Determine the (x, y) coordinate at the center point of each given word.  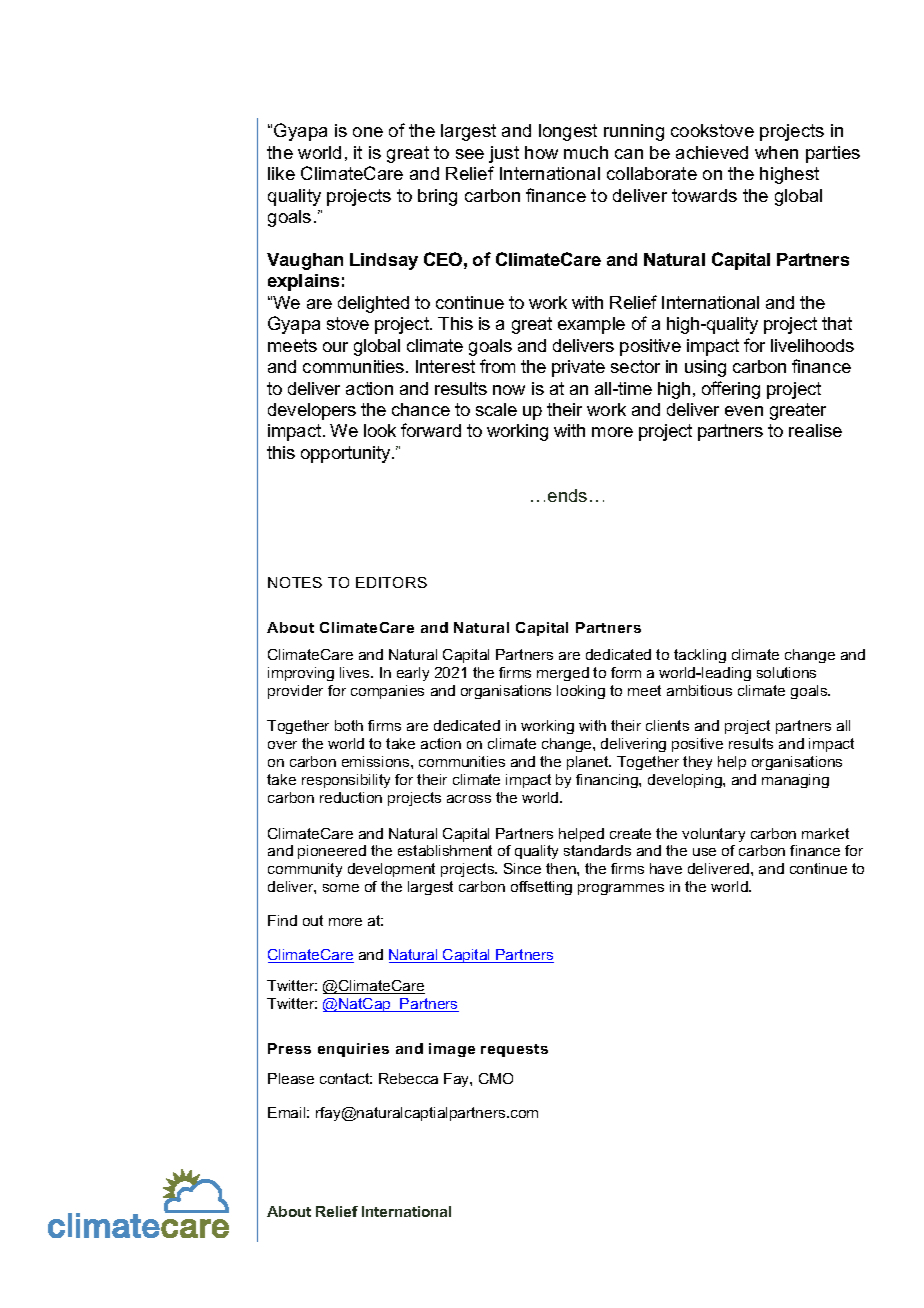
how (541, 152)
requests (514, 1050)
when (776, 152)
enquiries (353, 1050)
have (666, 868)
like (281, 173)
